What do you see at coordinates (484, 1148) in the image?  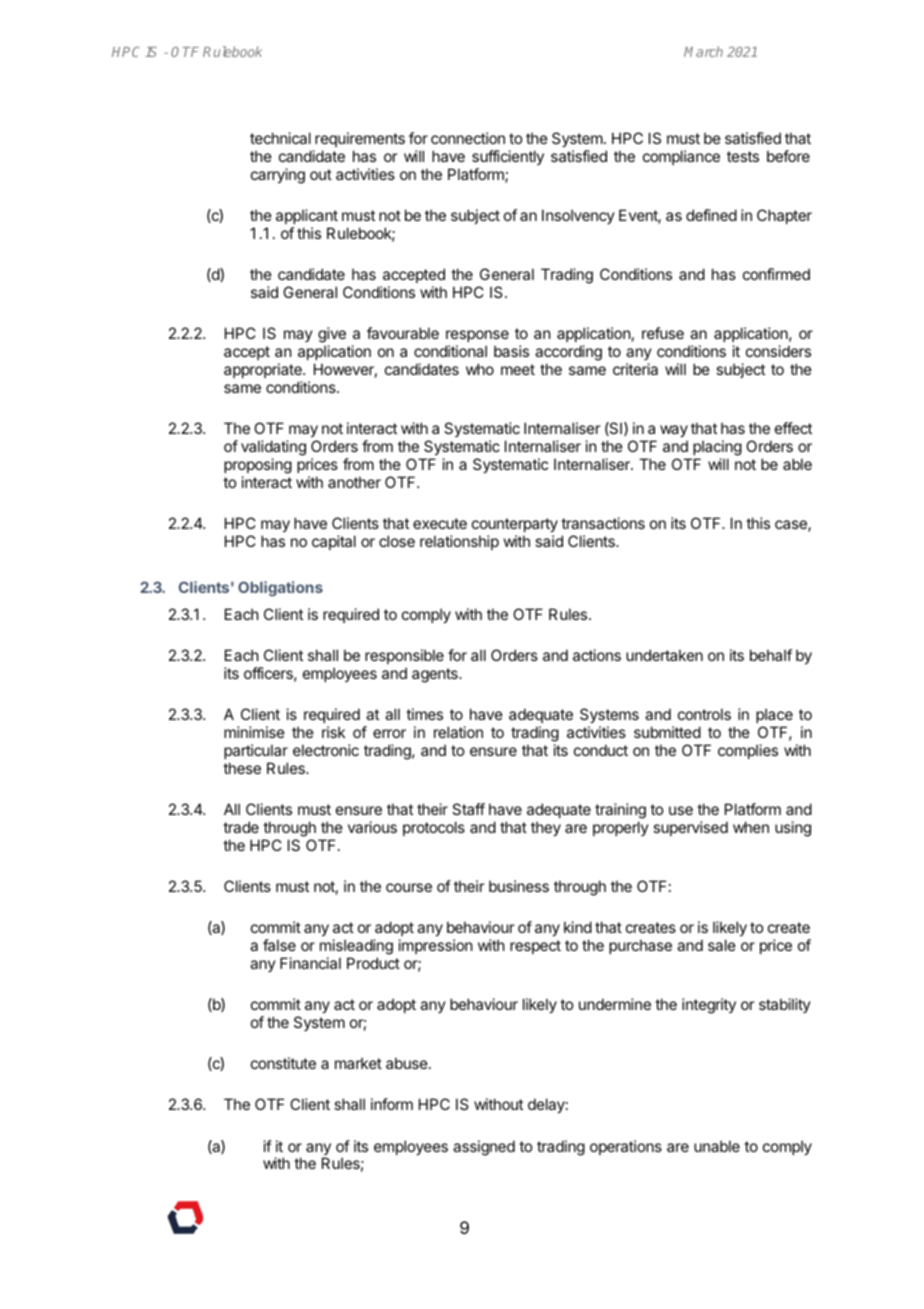 I see `assigned` at bounding box center [484, 1148].
